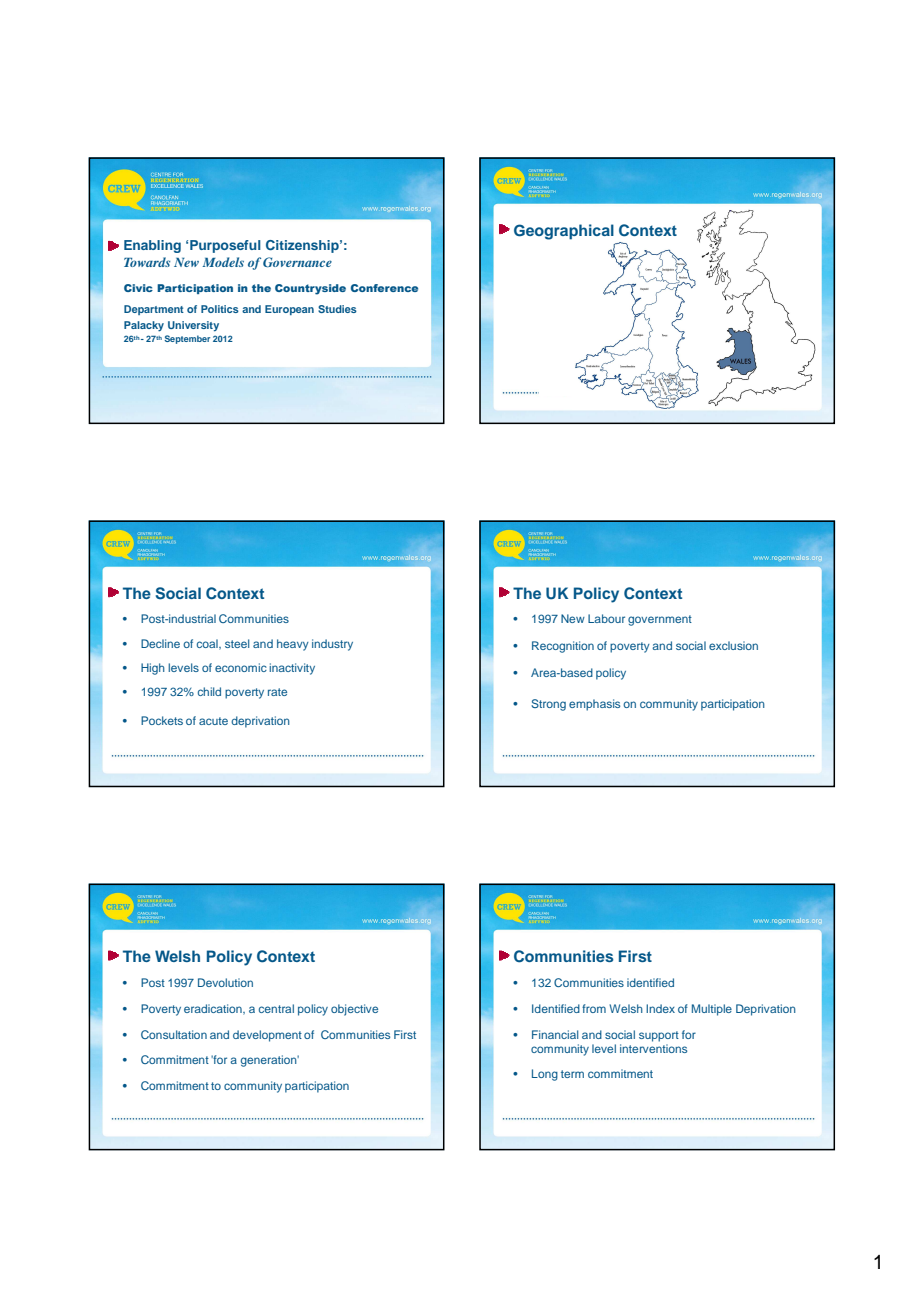  I want to click on government, so click(660, 620).
